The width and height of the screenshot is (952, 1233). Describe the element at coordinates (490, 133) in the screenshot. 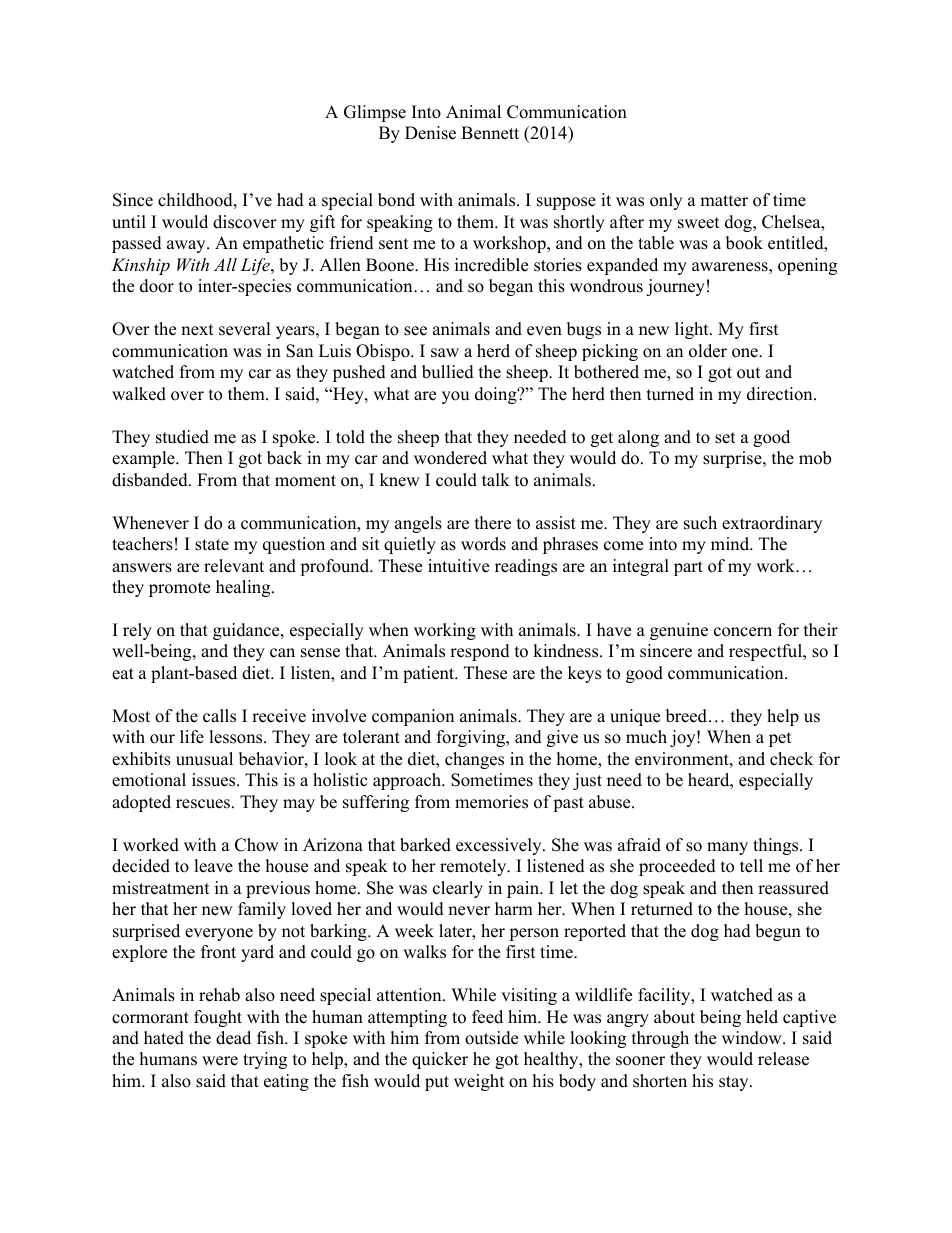

I see `Bennett` at that location.
